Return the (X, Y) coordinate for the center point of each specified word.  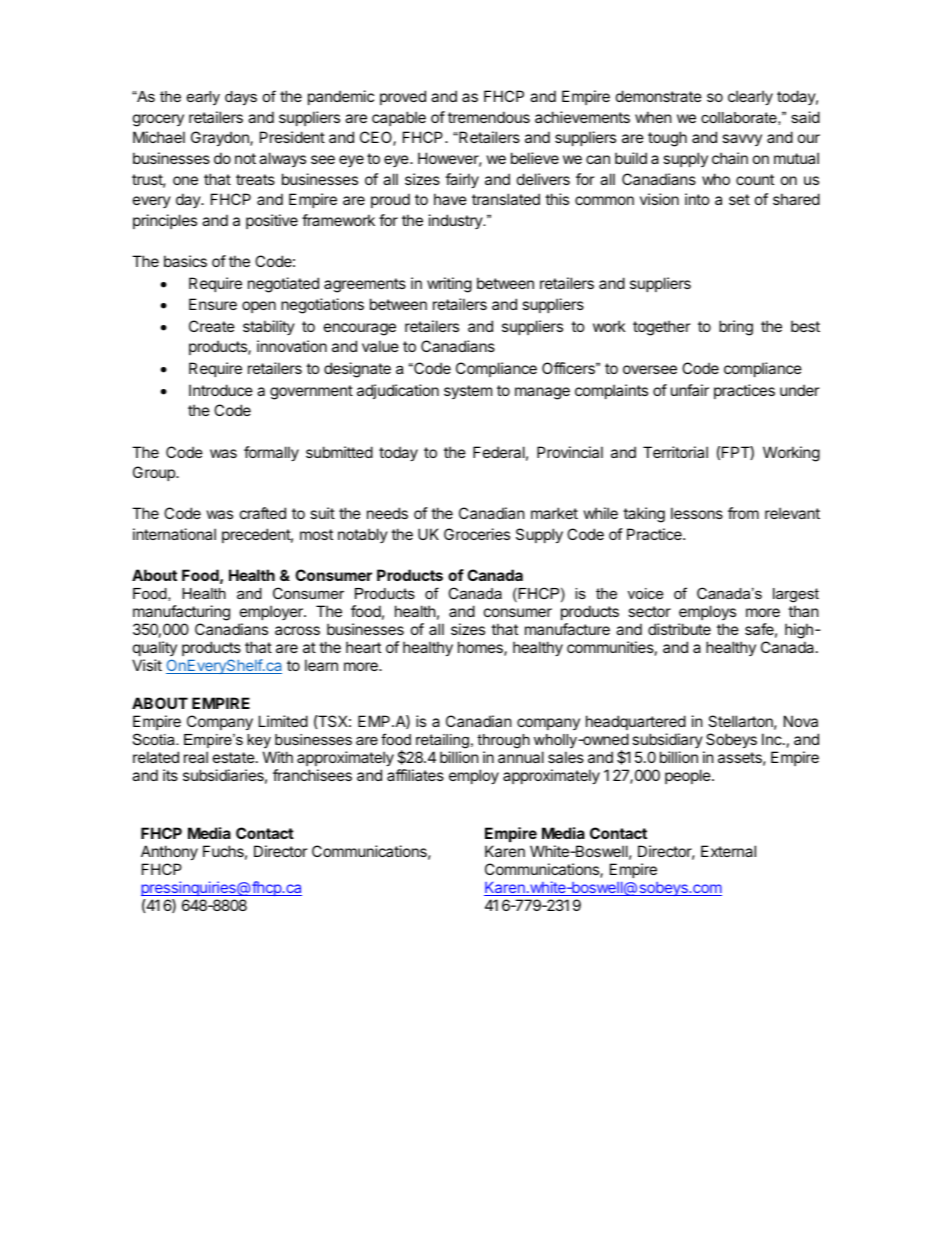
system (468, 392)
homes (481, 648)
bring (736, 328)
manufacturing (181, 613)
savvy (742, 140)
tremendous (489, 117)
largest (796, 595)
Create (212, 326)
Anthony (169, 852)
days (241, 98)
